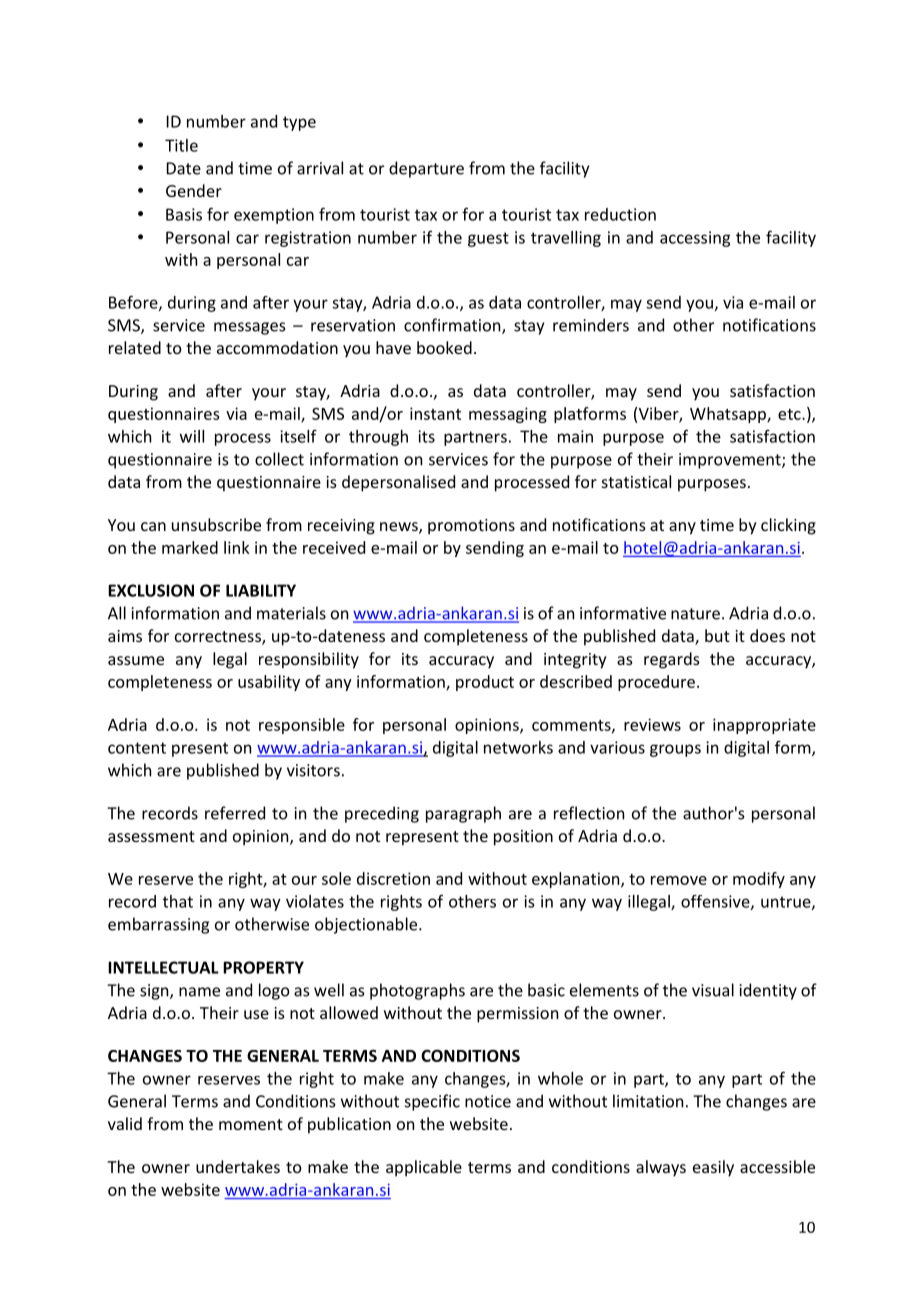 This screenshot has height=1308, width=924. Describe the element at coordinates (251, 1124) in the screenshot. I see `moment` at that location.
